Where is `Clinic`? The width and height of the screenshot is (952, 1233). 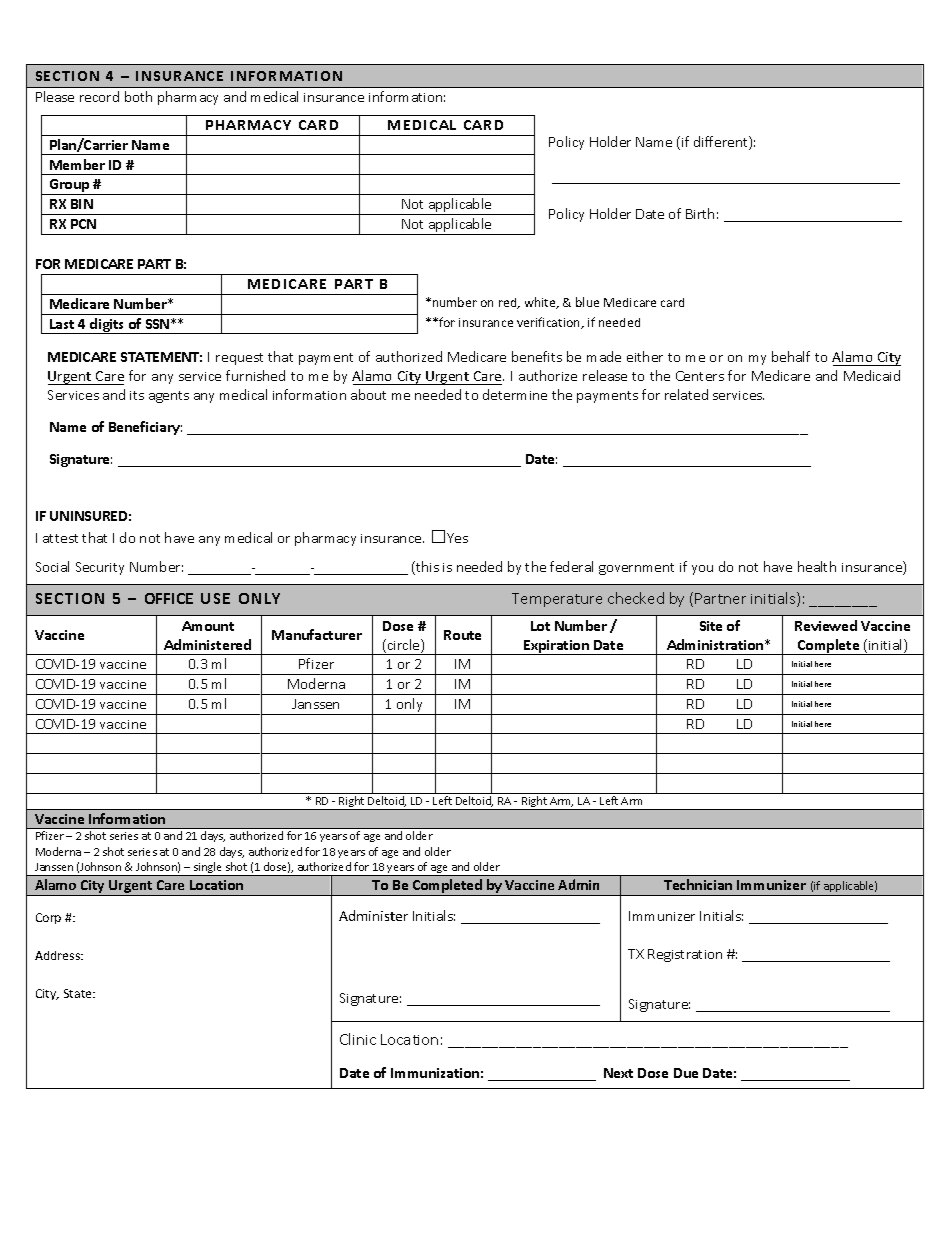
Clinic is located at coordinates (358, 1039).
